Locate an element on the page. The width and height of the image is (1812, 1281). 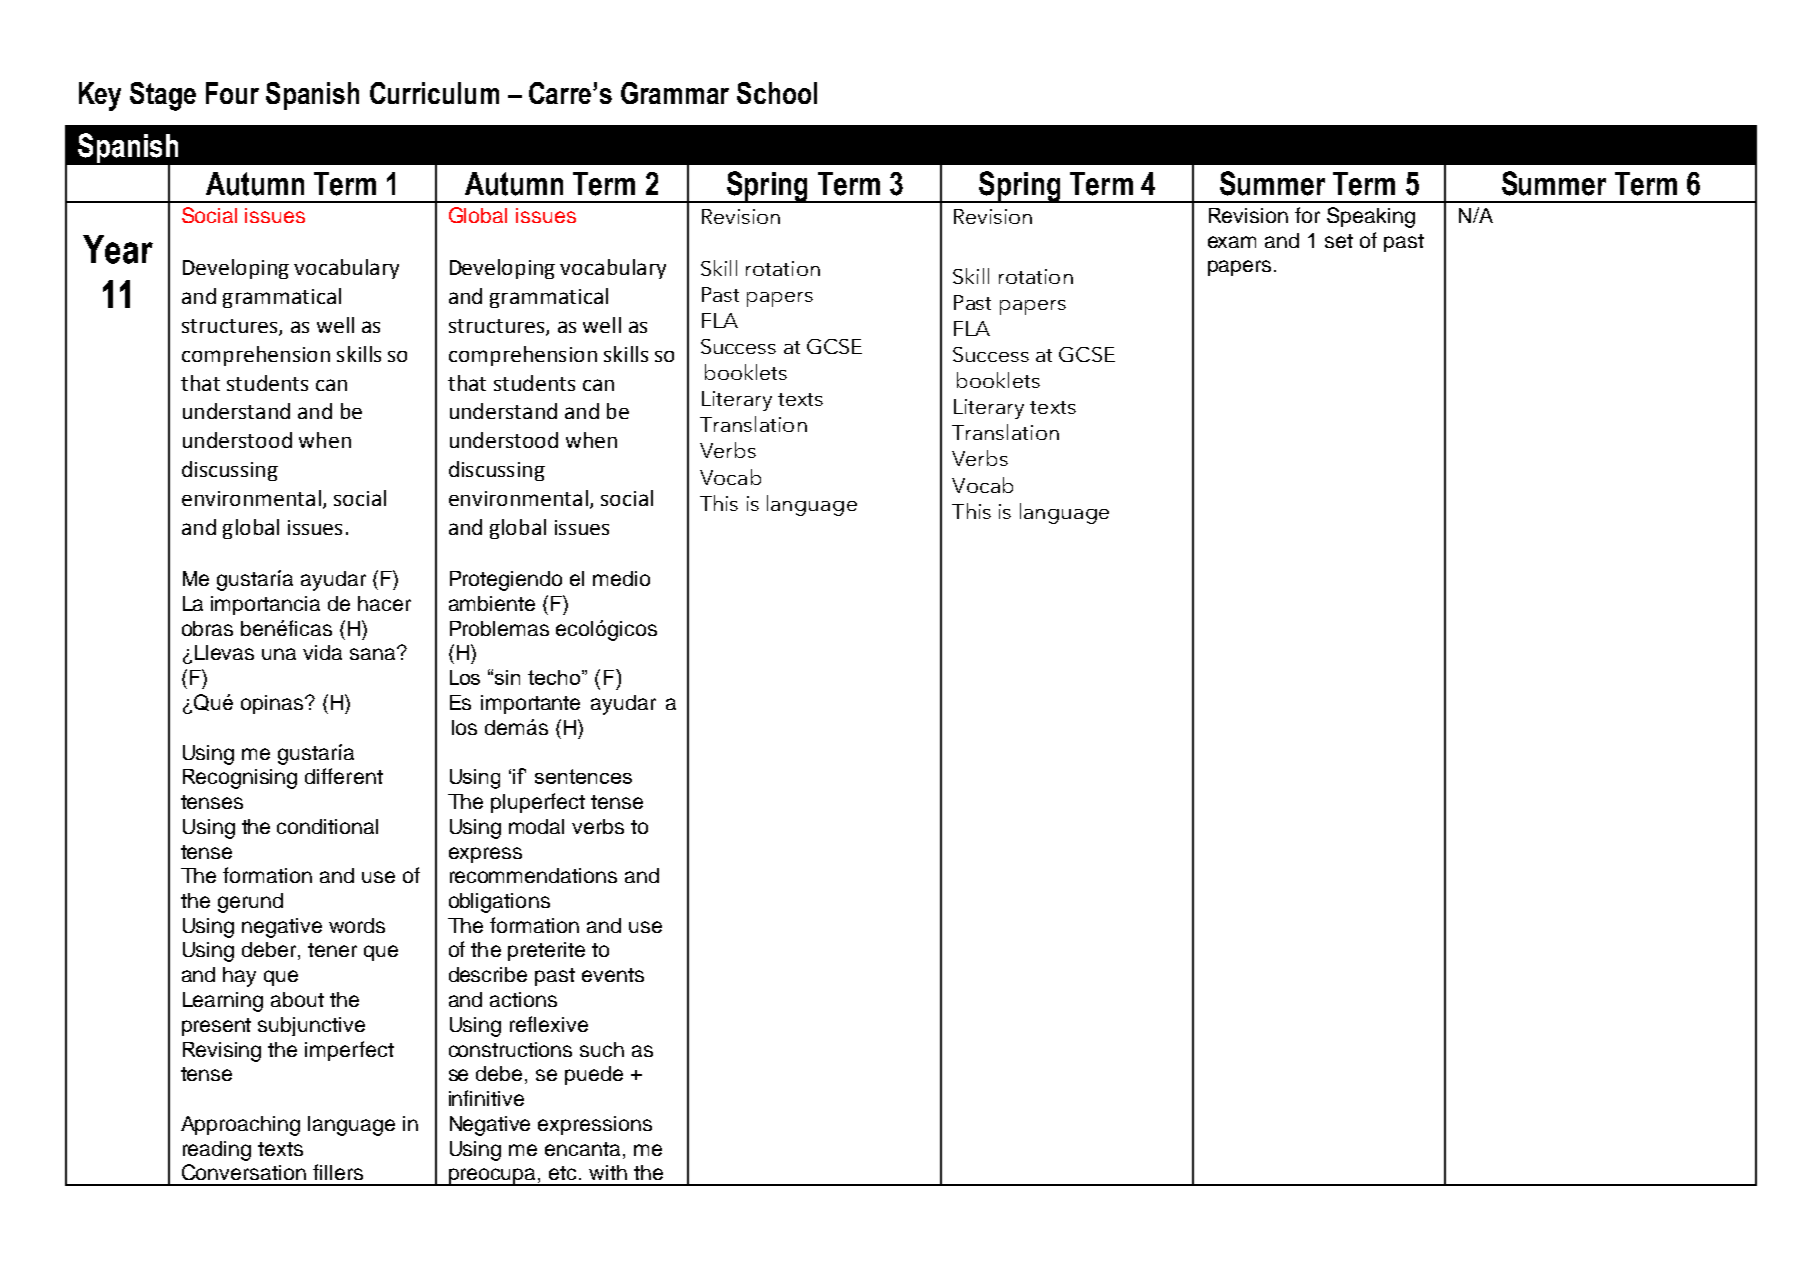
medio is located at coordinates (621, 578).
